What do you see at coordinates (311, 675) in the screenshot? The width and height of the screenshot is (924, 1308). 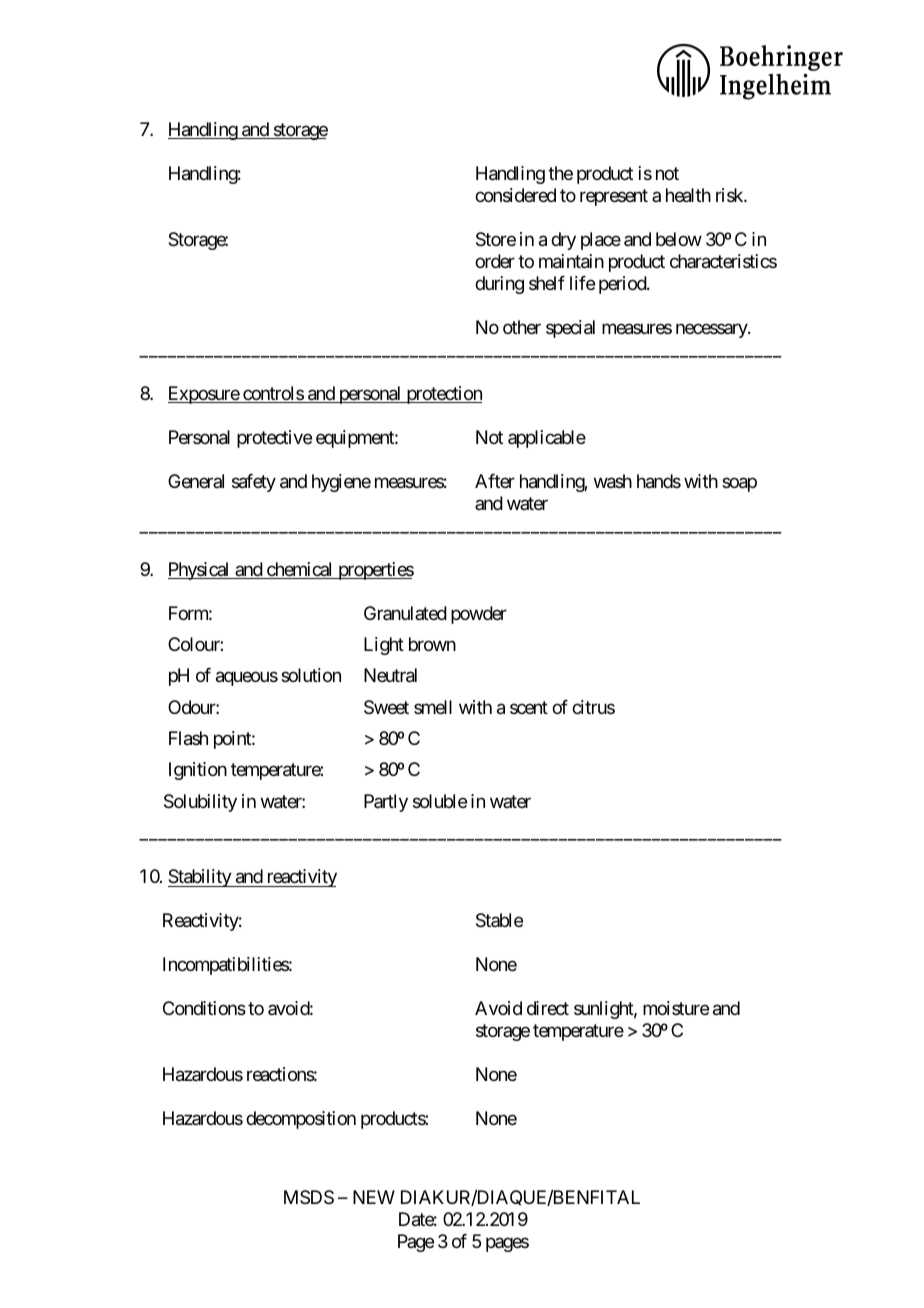 I see `solution` at bounding box center [311, 675].
